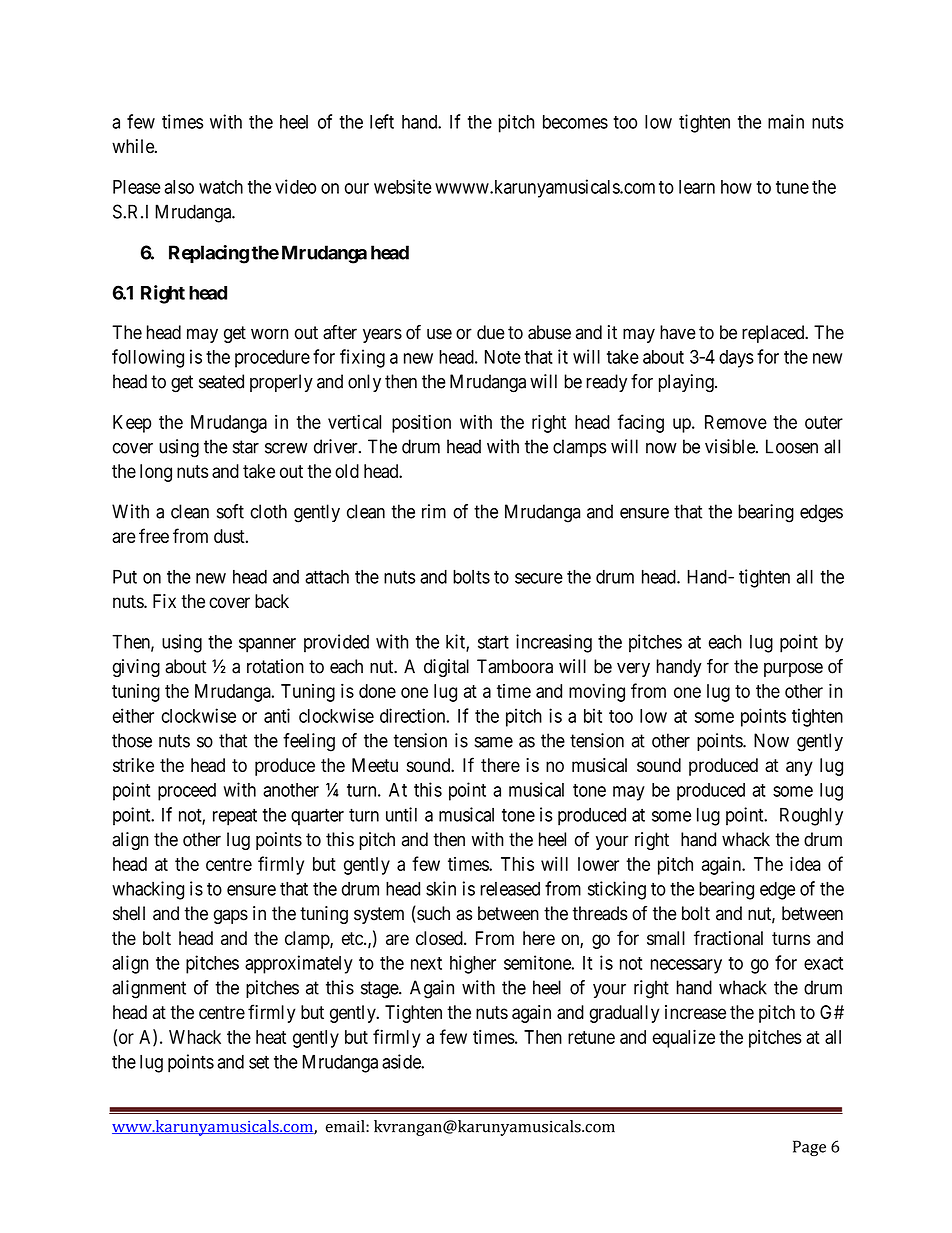 The width and height of the screenshot is (952, 1233). Describe the element at coordinates (456, 642) in the screenshot. I see `kit` at that location.
